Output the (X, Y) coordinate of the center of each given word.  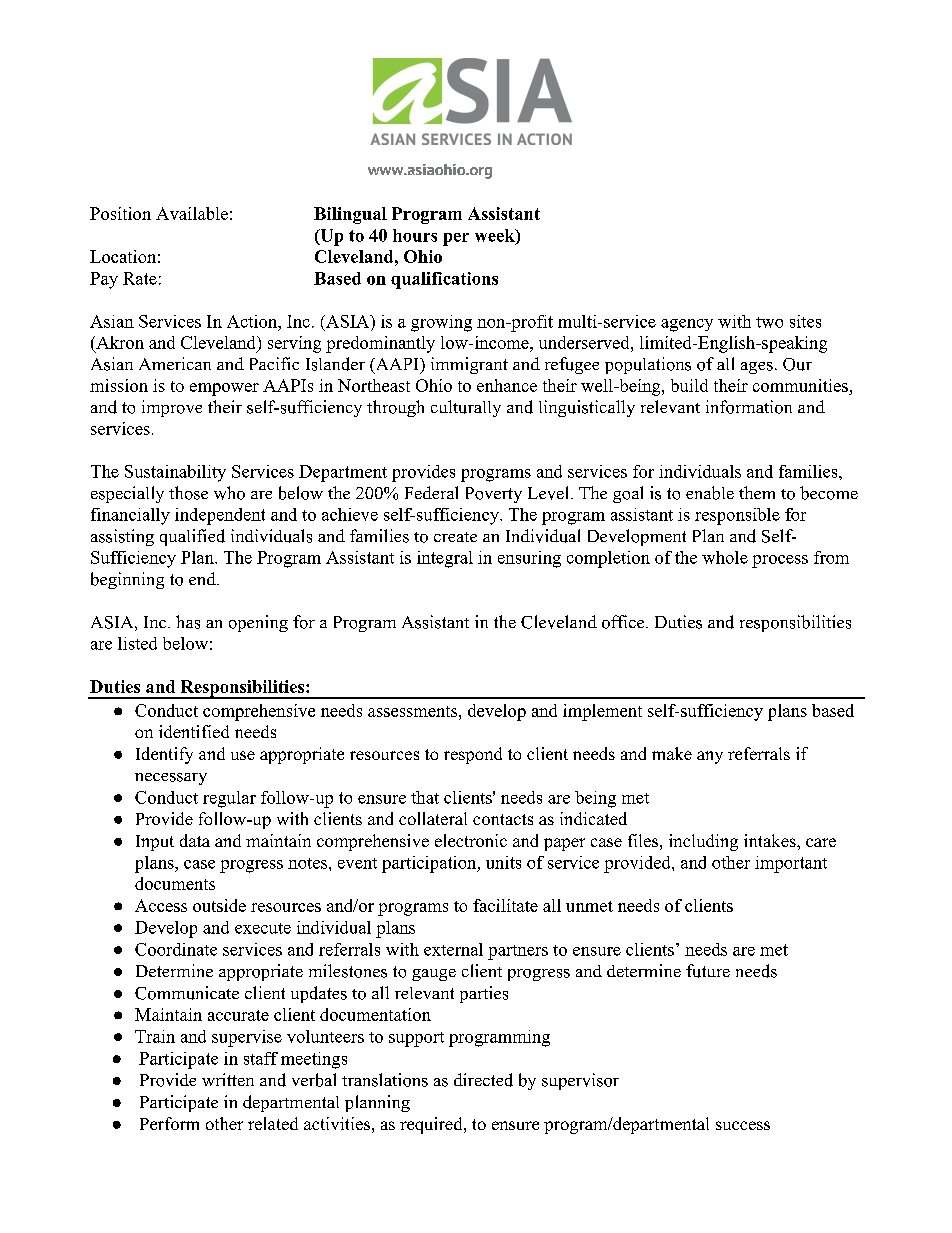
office (624, 622)
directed (483, 1080)
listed (137, 643)
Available (192, 213)
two (769, 322)
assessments (414, 711)
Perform (169, 1123)
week (496, 236)
